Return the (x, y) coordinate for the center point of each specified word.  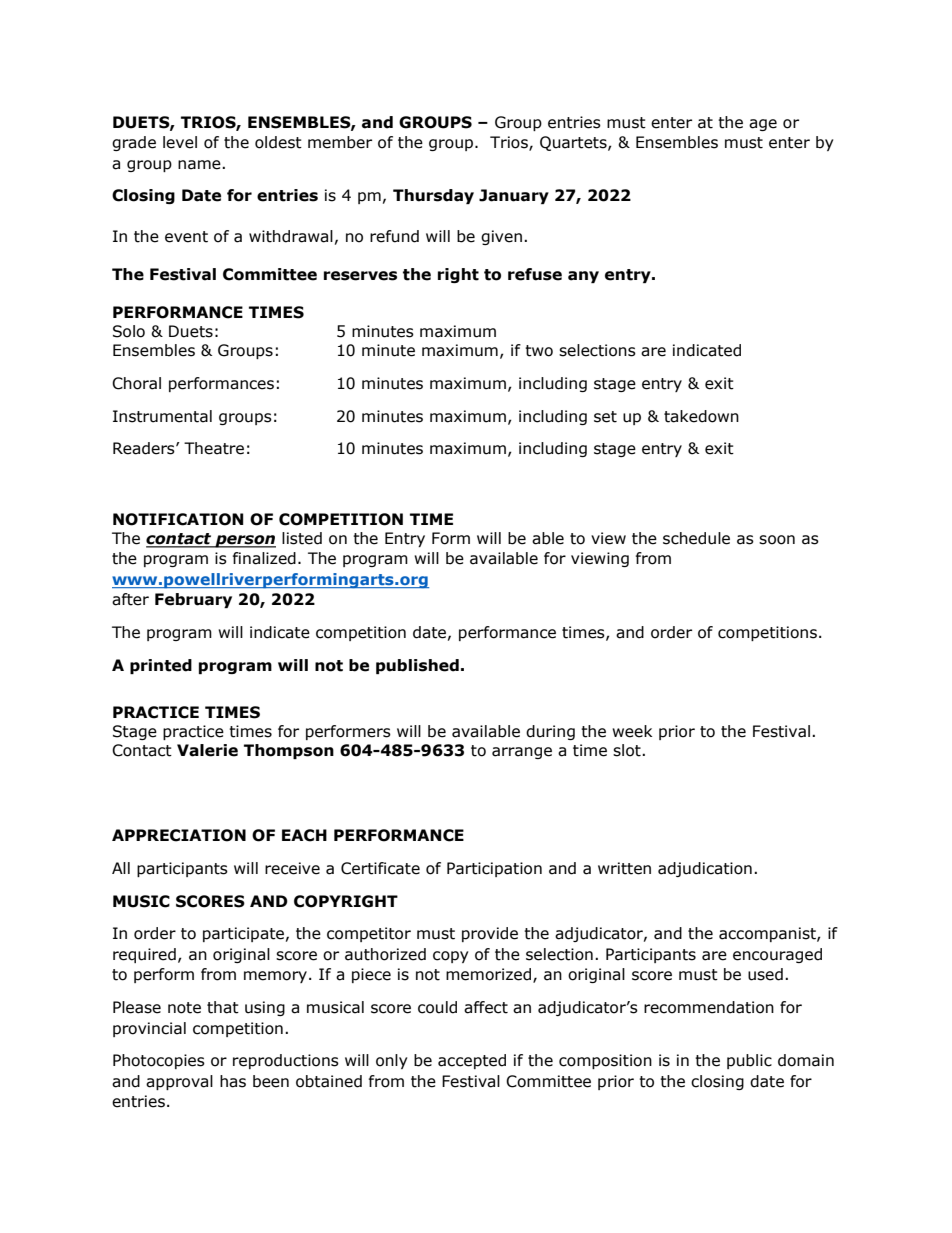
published (417, 666)
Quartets (574, 143)
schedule (696, 538)
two (539, 351)
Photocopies (159, 1061)
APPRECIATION (179, 835)
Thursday (433, 196)
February (193, 600)
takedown (701, 416)
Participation (494, 869)
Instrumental (162, 416)
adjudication (705, 869)
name (200, 165)
